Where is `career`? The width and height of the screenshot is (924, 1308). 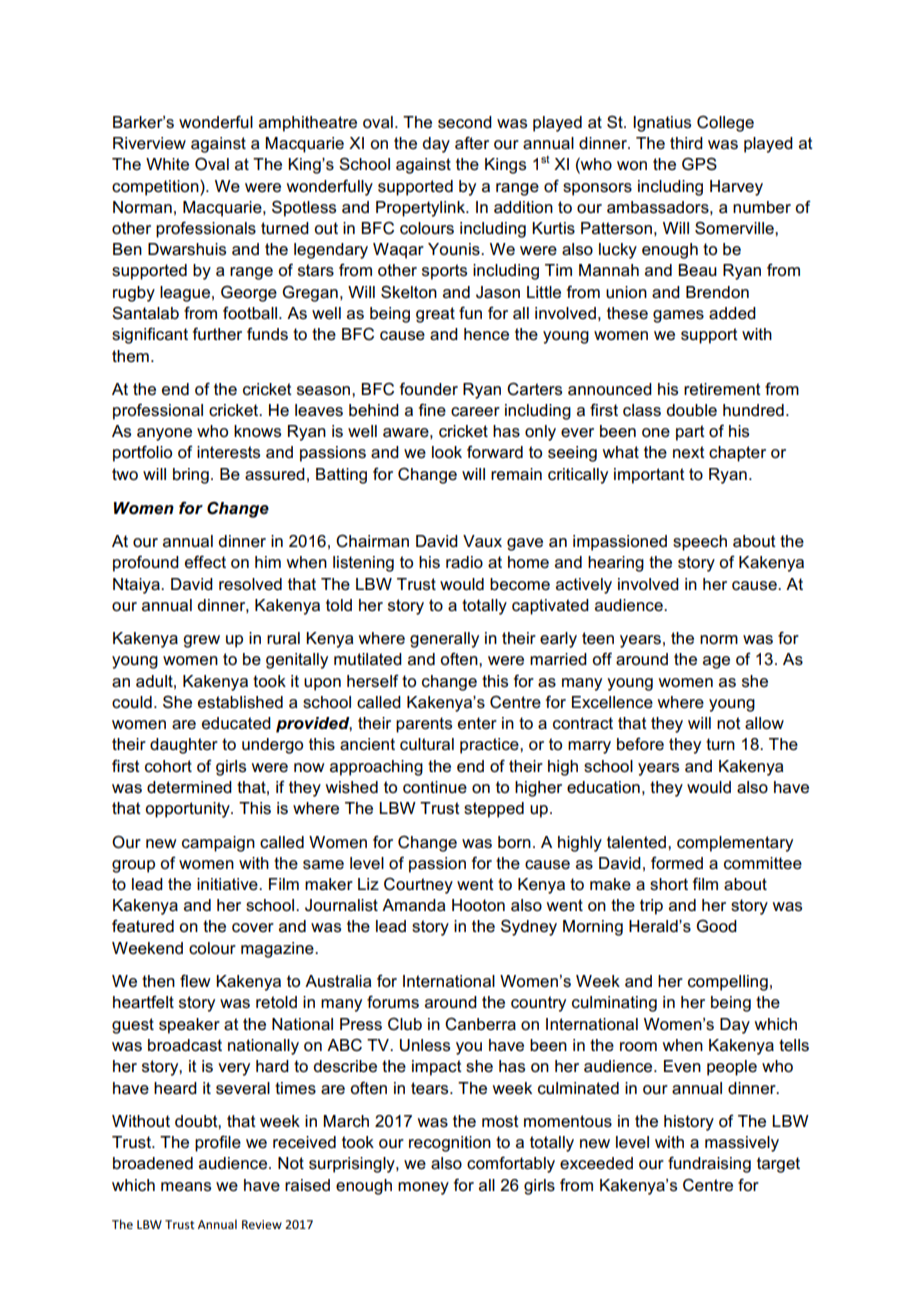
career is located at coordinates (475, 412).
